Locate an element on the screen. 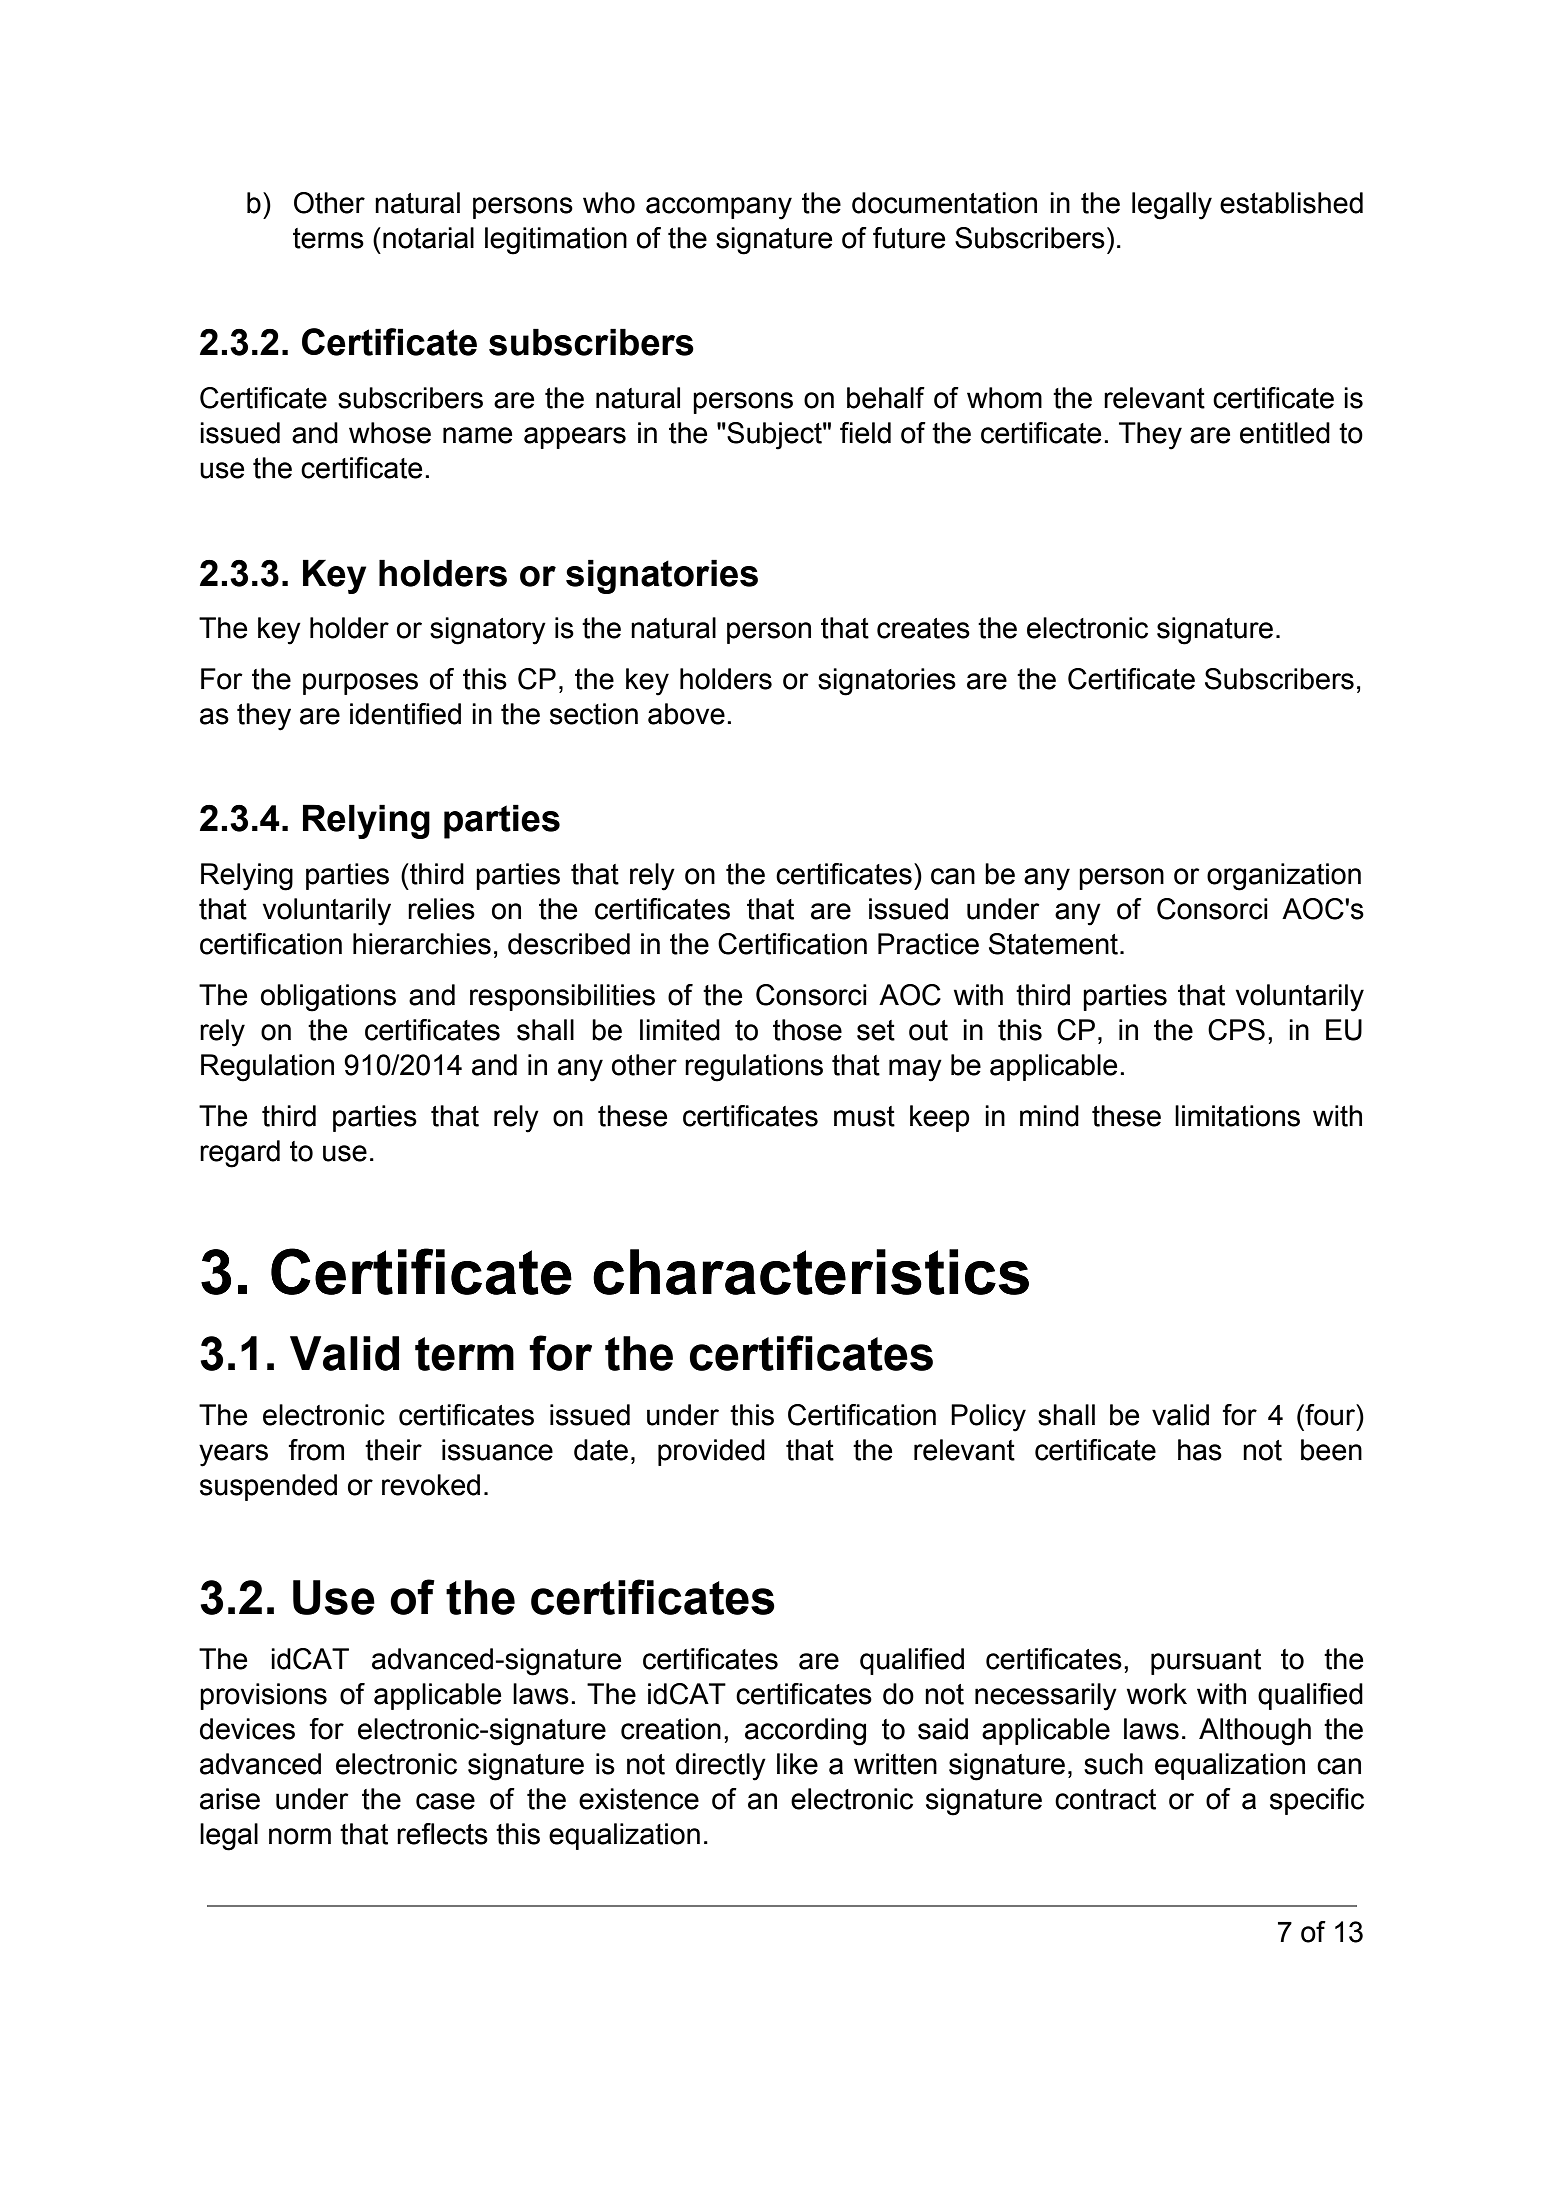  case is located at coordinates (445, 1801).
